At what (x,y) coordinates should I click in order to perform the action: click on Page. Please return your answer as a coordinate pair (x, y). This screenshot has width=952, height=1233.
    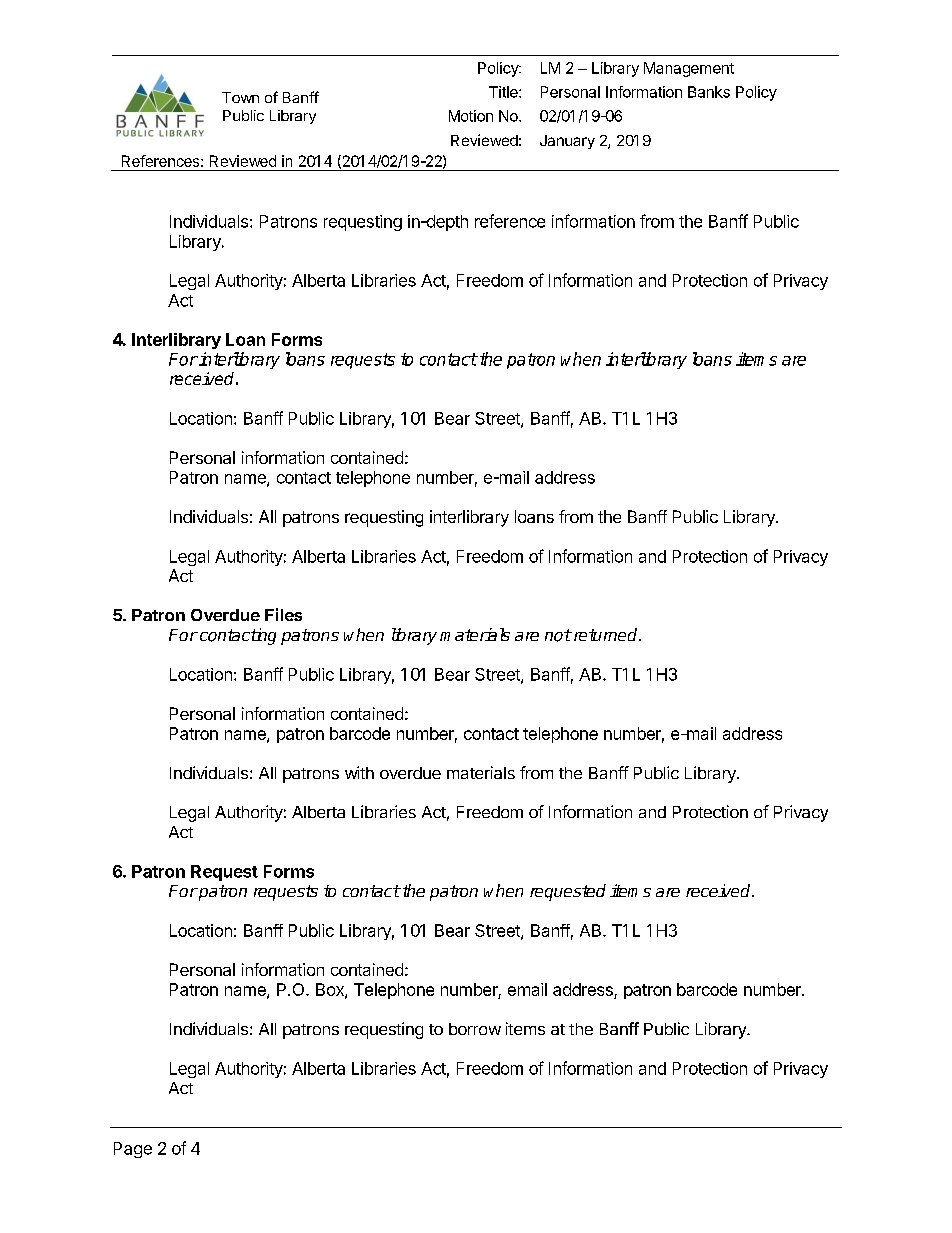
    Looking at the image, I should click on (133, 1150).
